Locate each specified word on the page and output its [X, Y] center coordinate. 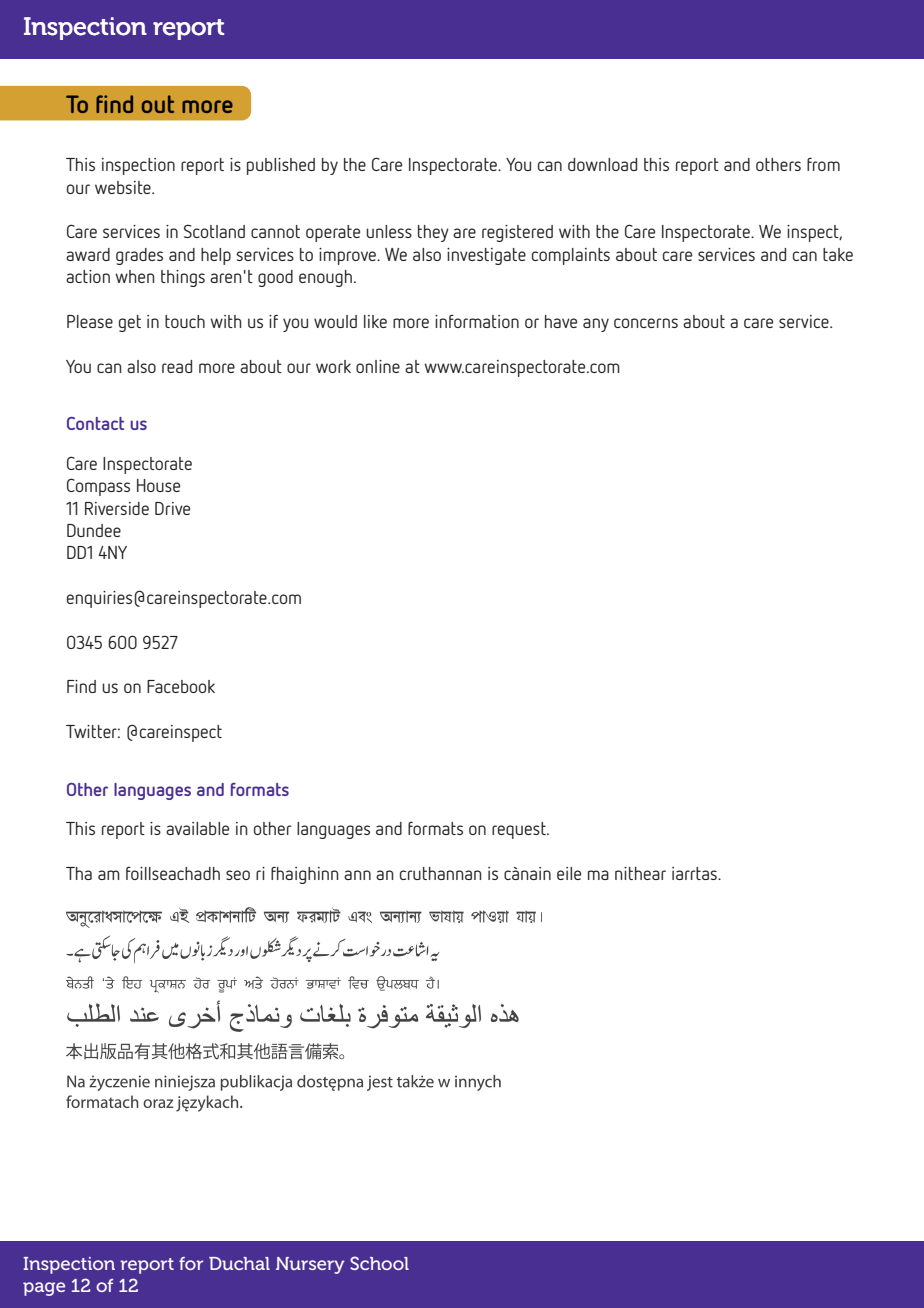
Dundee [94, 530]
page [44, 1289]
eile [569, 873]
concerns [646, 323]
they [433, 233]
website [124, 187]
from [823, 164]
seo [238, 875]
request [520, 830]
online [378, 366]
